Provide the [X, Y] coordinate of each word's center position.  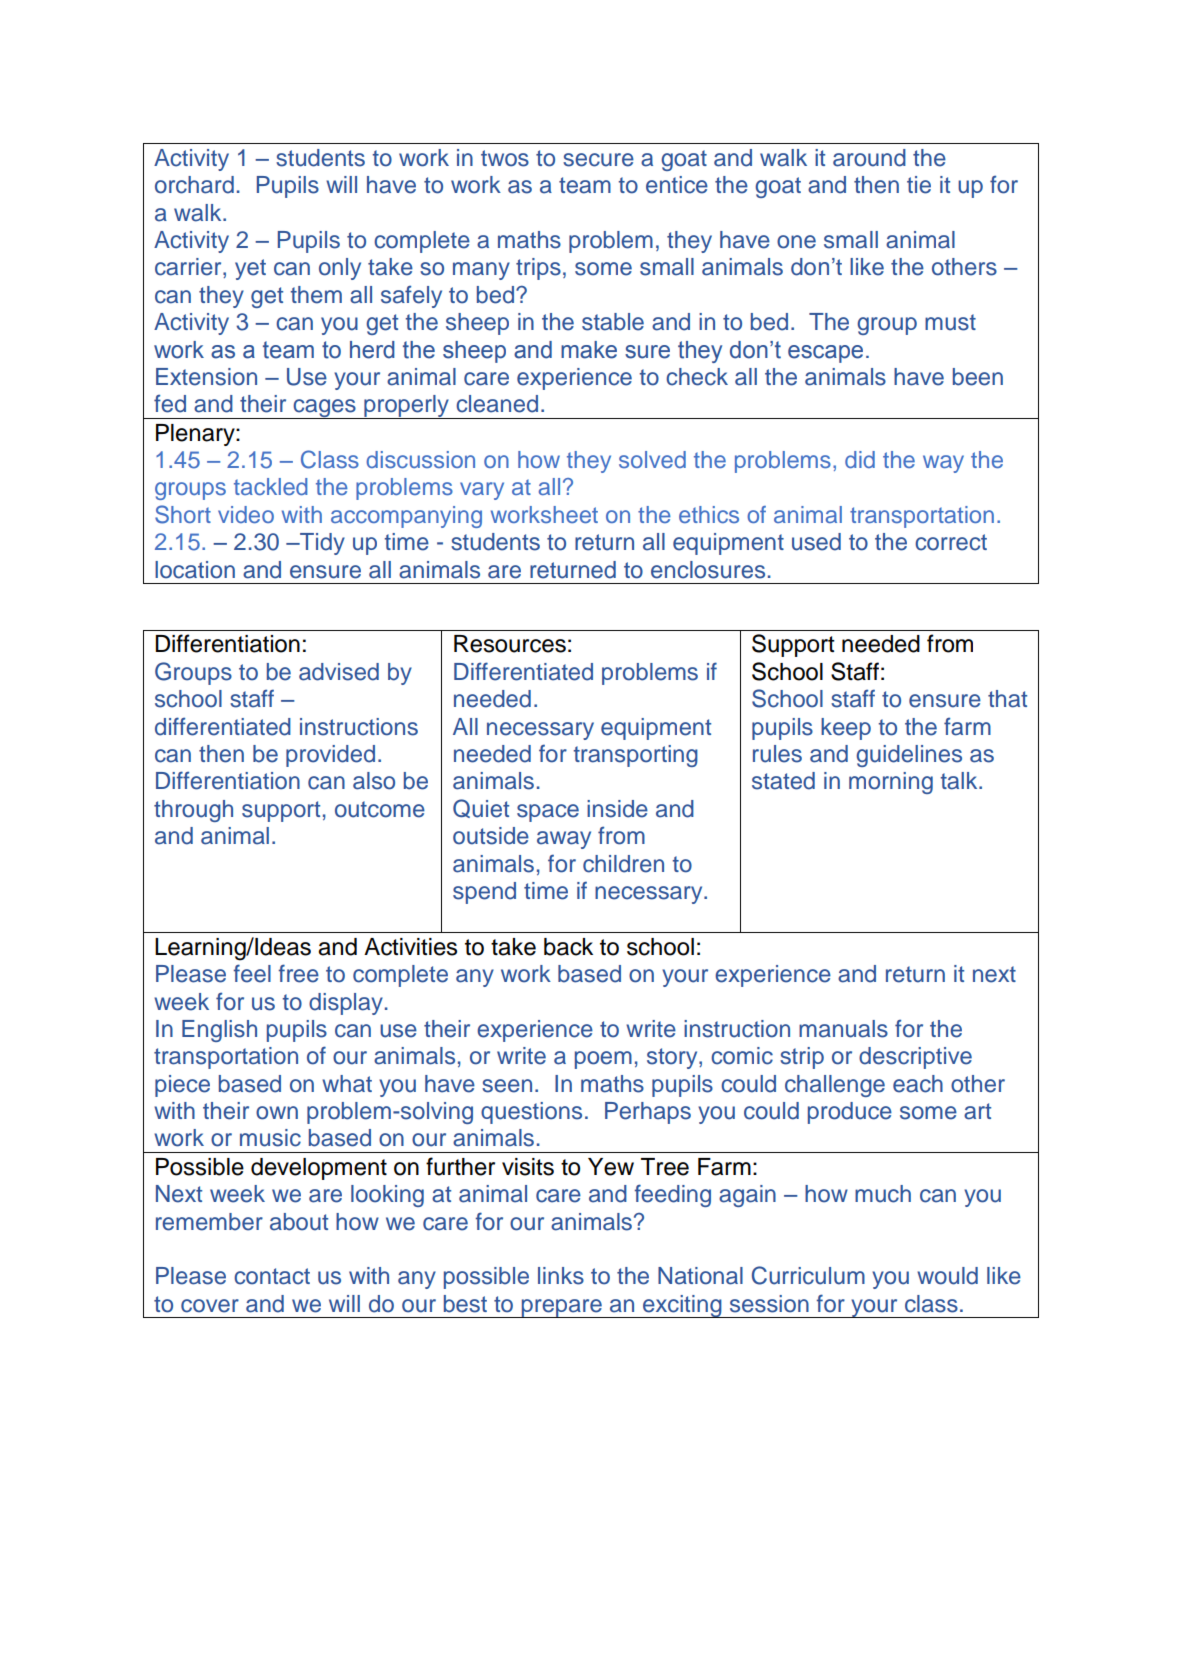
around [869, 158]
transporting [635, 756]
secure [598, 160]
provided [330, 756]
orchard [194, 185]
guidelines [909, 756]
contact [272, 1276]
